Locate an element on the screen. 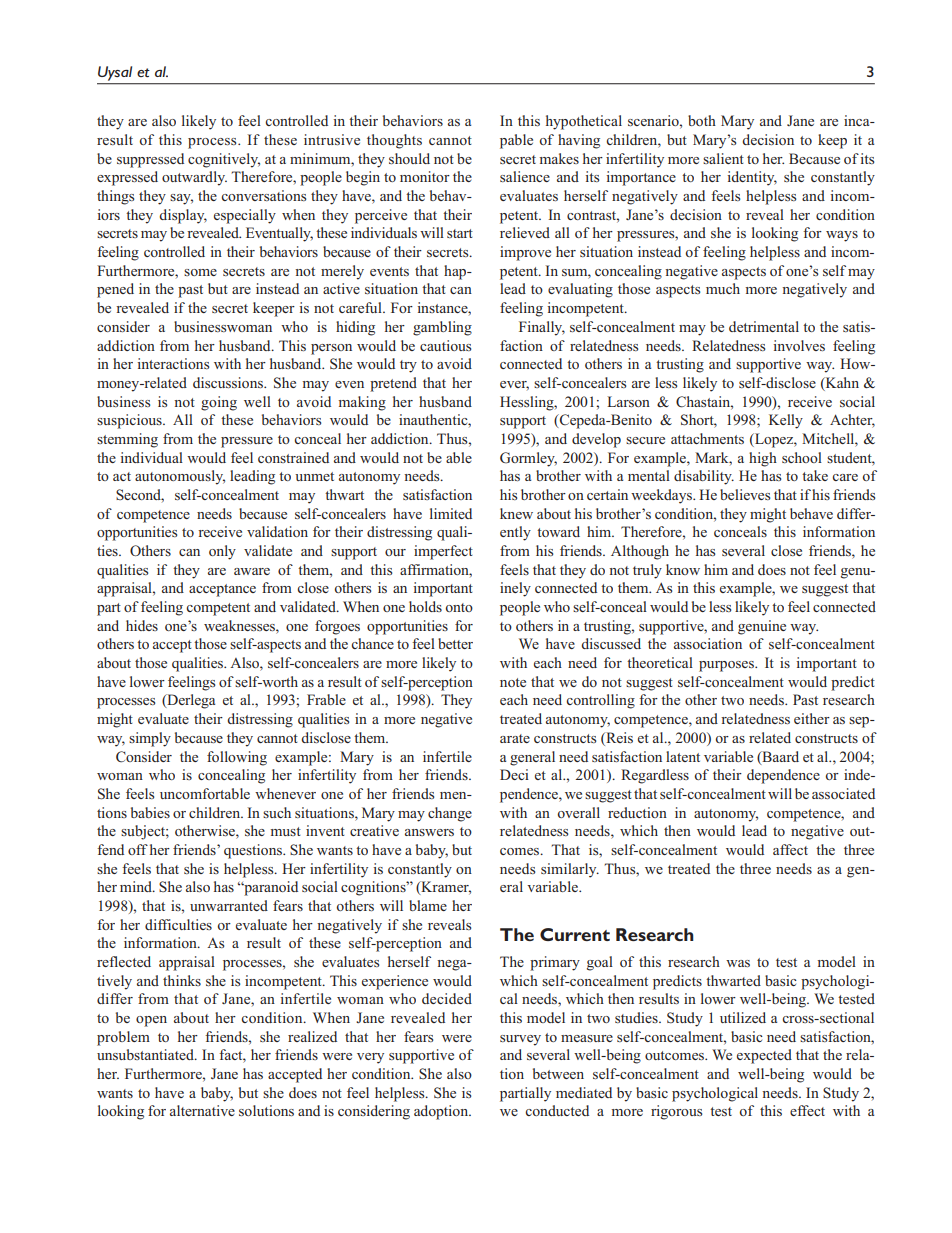 The image size is (952, 1233). limited is located at coordinates (451, 513).
